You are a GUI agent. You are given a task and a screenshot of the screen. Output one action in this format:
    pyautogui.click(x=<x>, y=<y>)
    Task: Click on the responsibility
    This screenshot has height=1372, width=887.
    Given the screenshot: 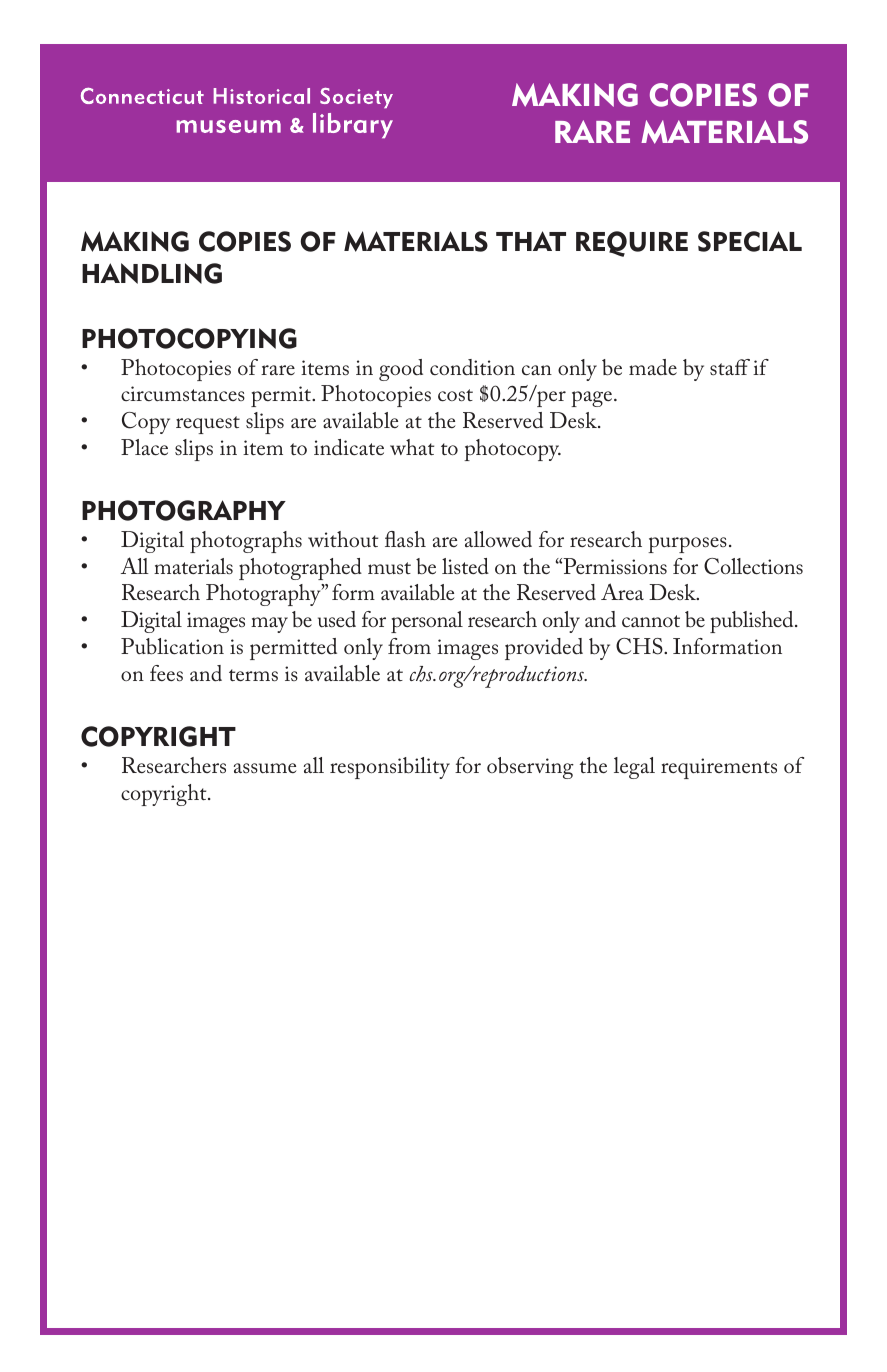 What is the action you would take?
    pyautogui.click(x=390, y=768)
